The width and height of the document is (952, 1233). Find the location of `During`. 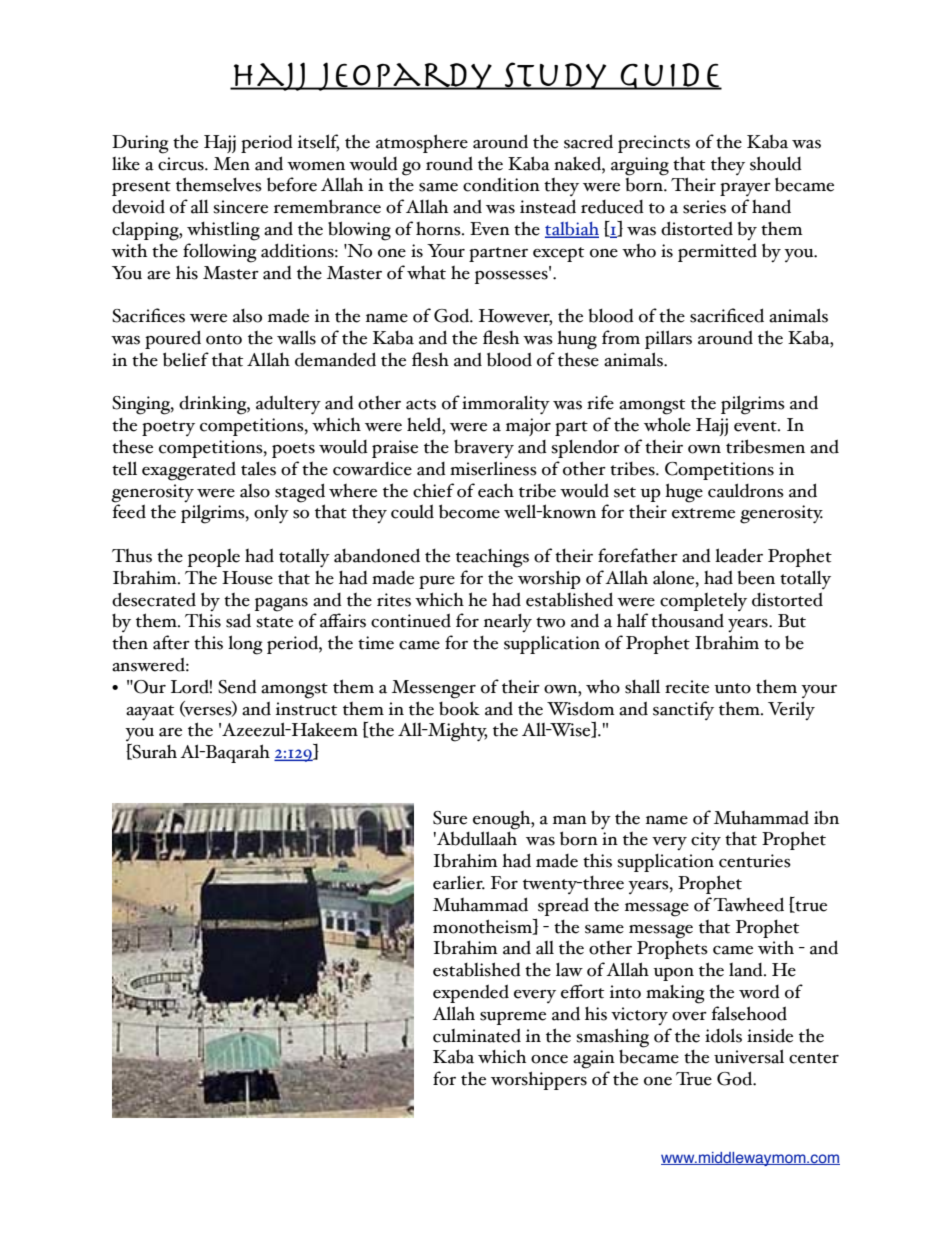

During is located at coordinates (140, 144).
